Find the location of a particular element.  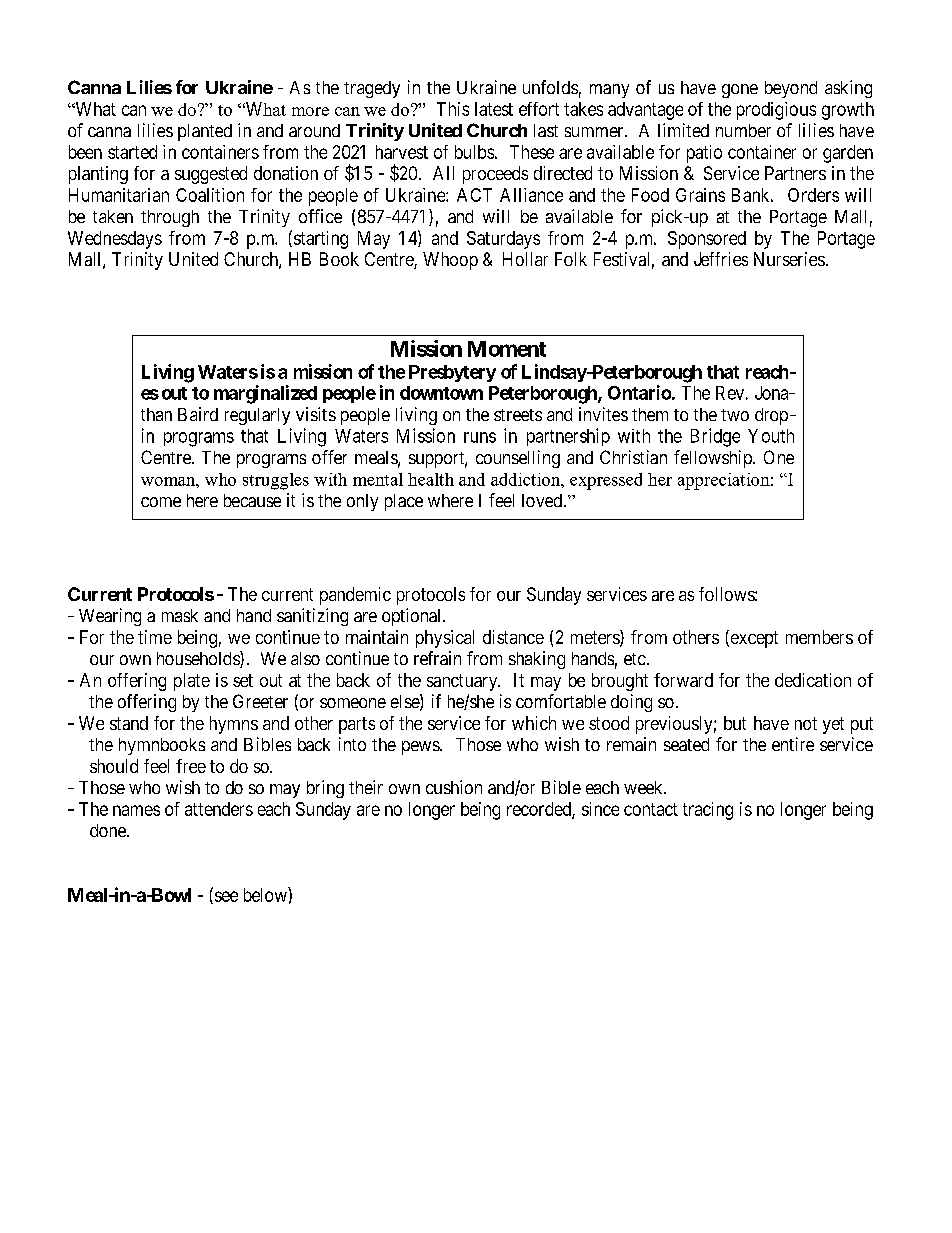

Nurseries is located at coordinates (789, 259).
